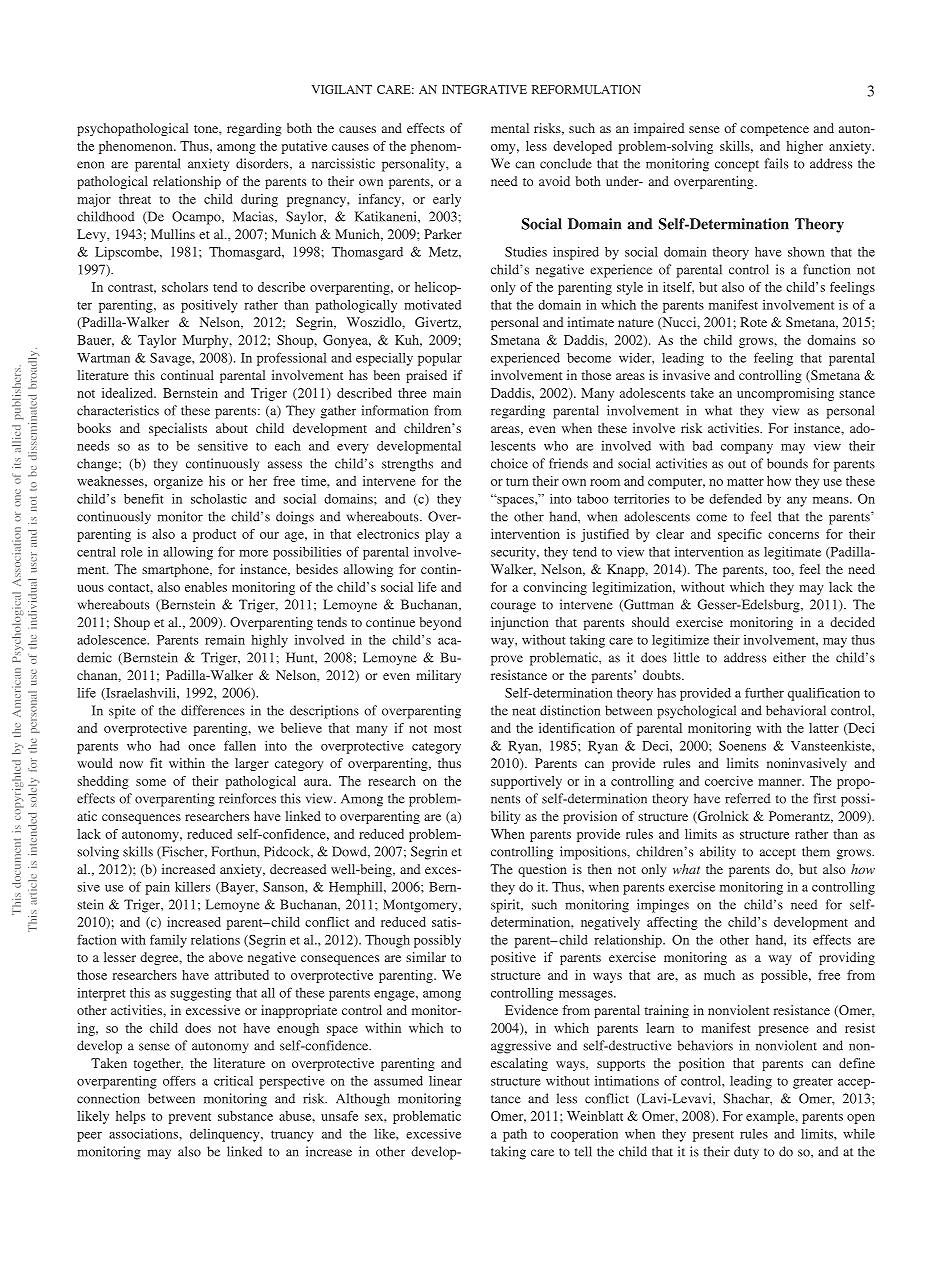  What do you see at coordinates (509, 463) in the document?
I see `choice` at bounding box center [509, 463].
